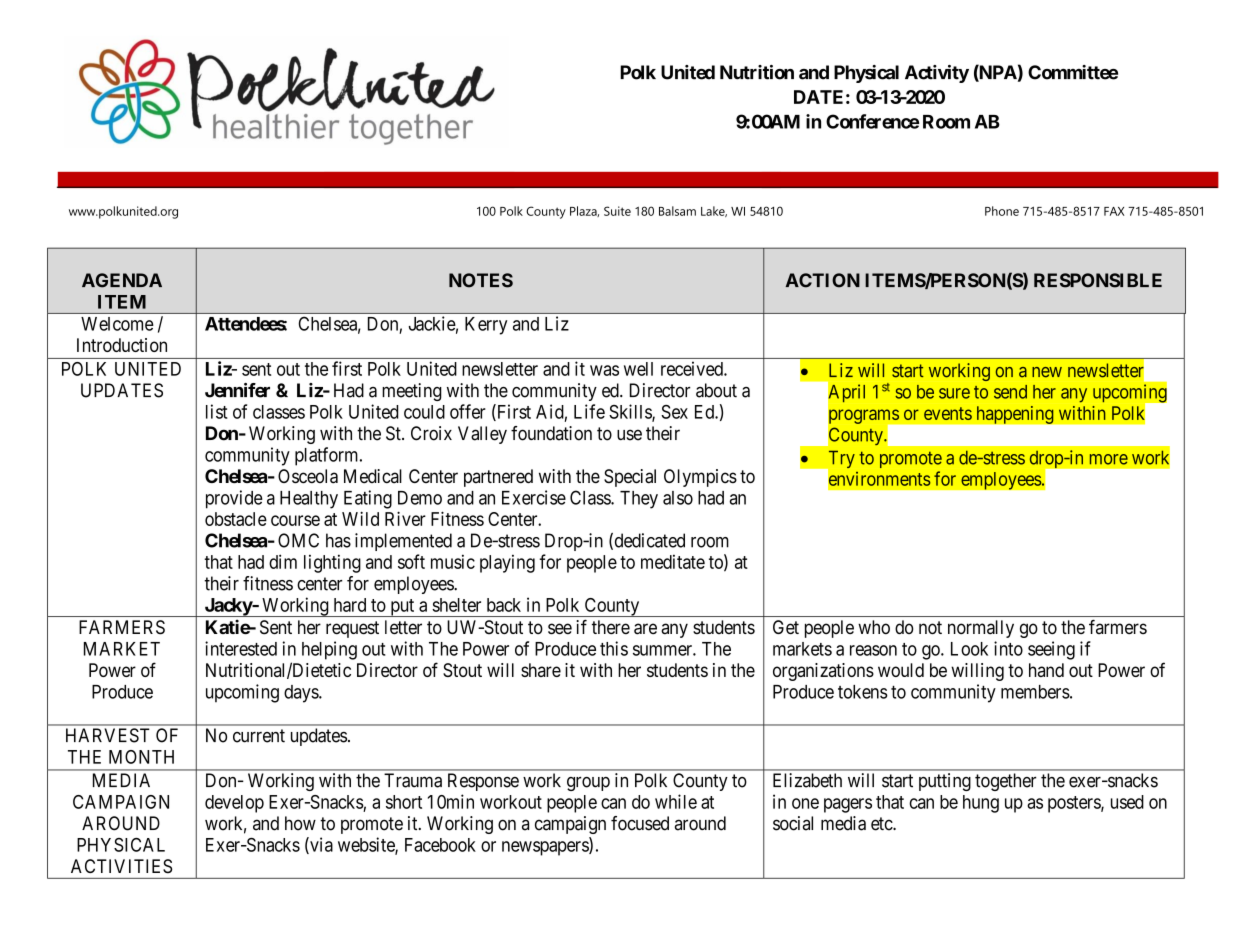  I want to click on Special, so click(630, 478).
